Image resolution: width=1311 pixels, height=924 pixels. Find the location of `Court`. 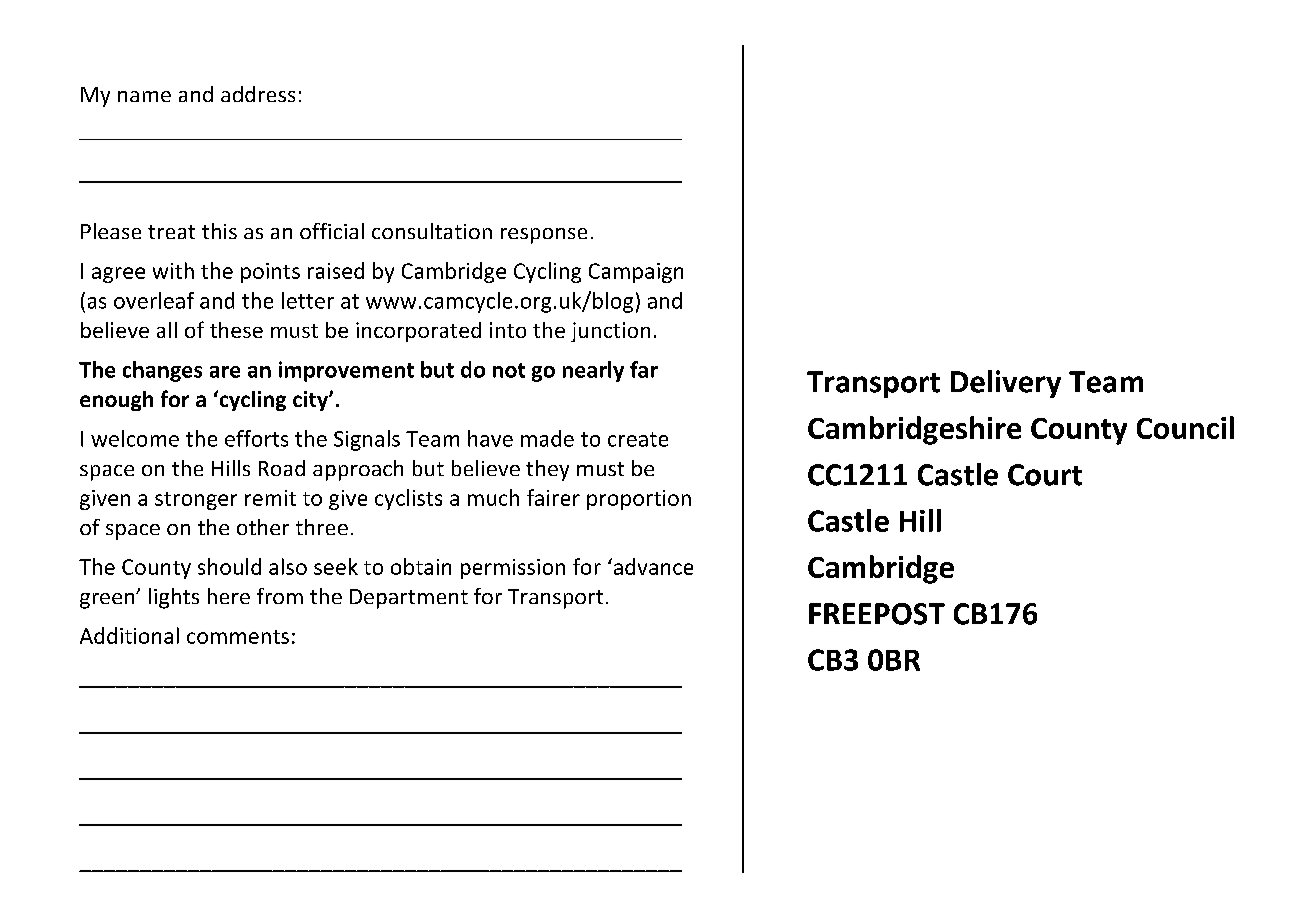

Court is located at coordinates (1045, 475).
